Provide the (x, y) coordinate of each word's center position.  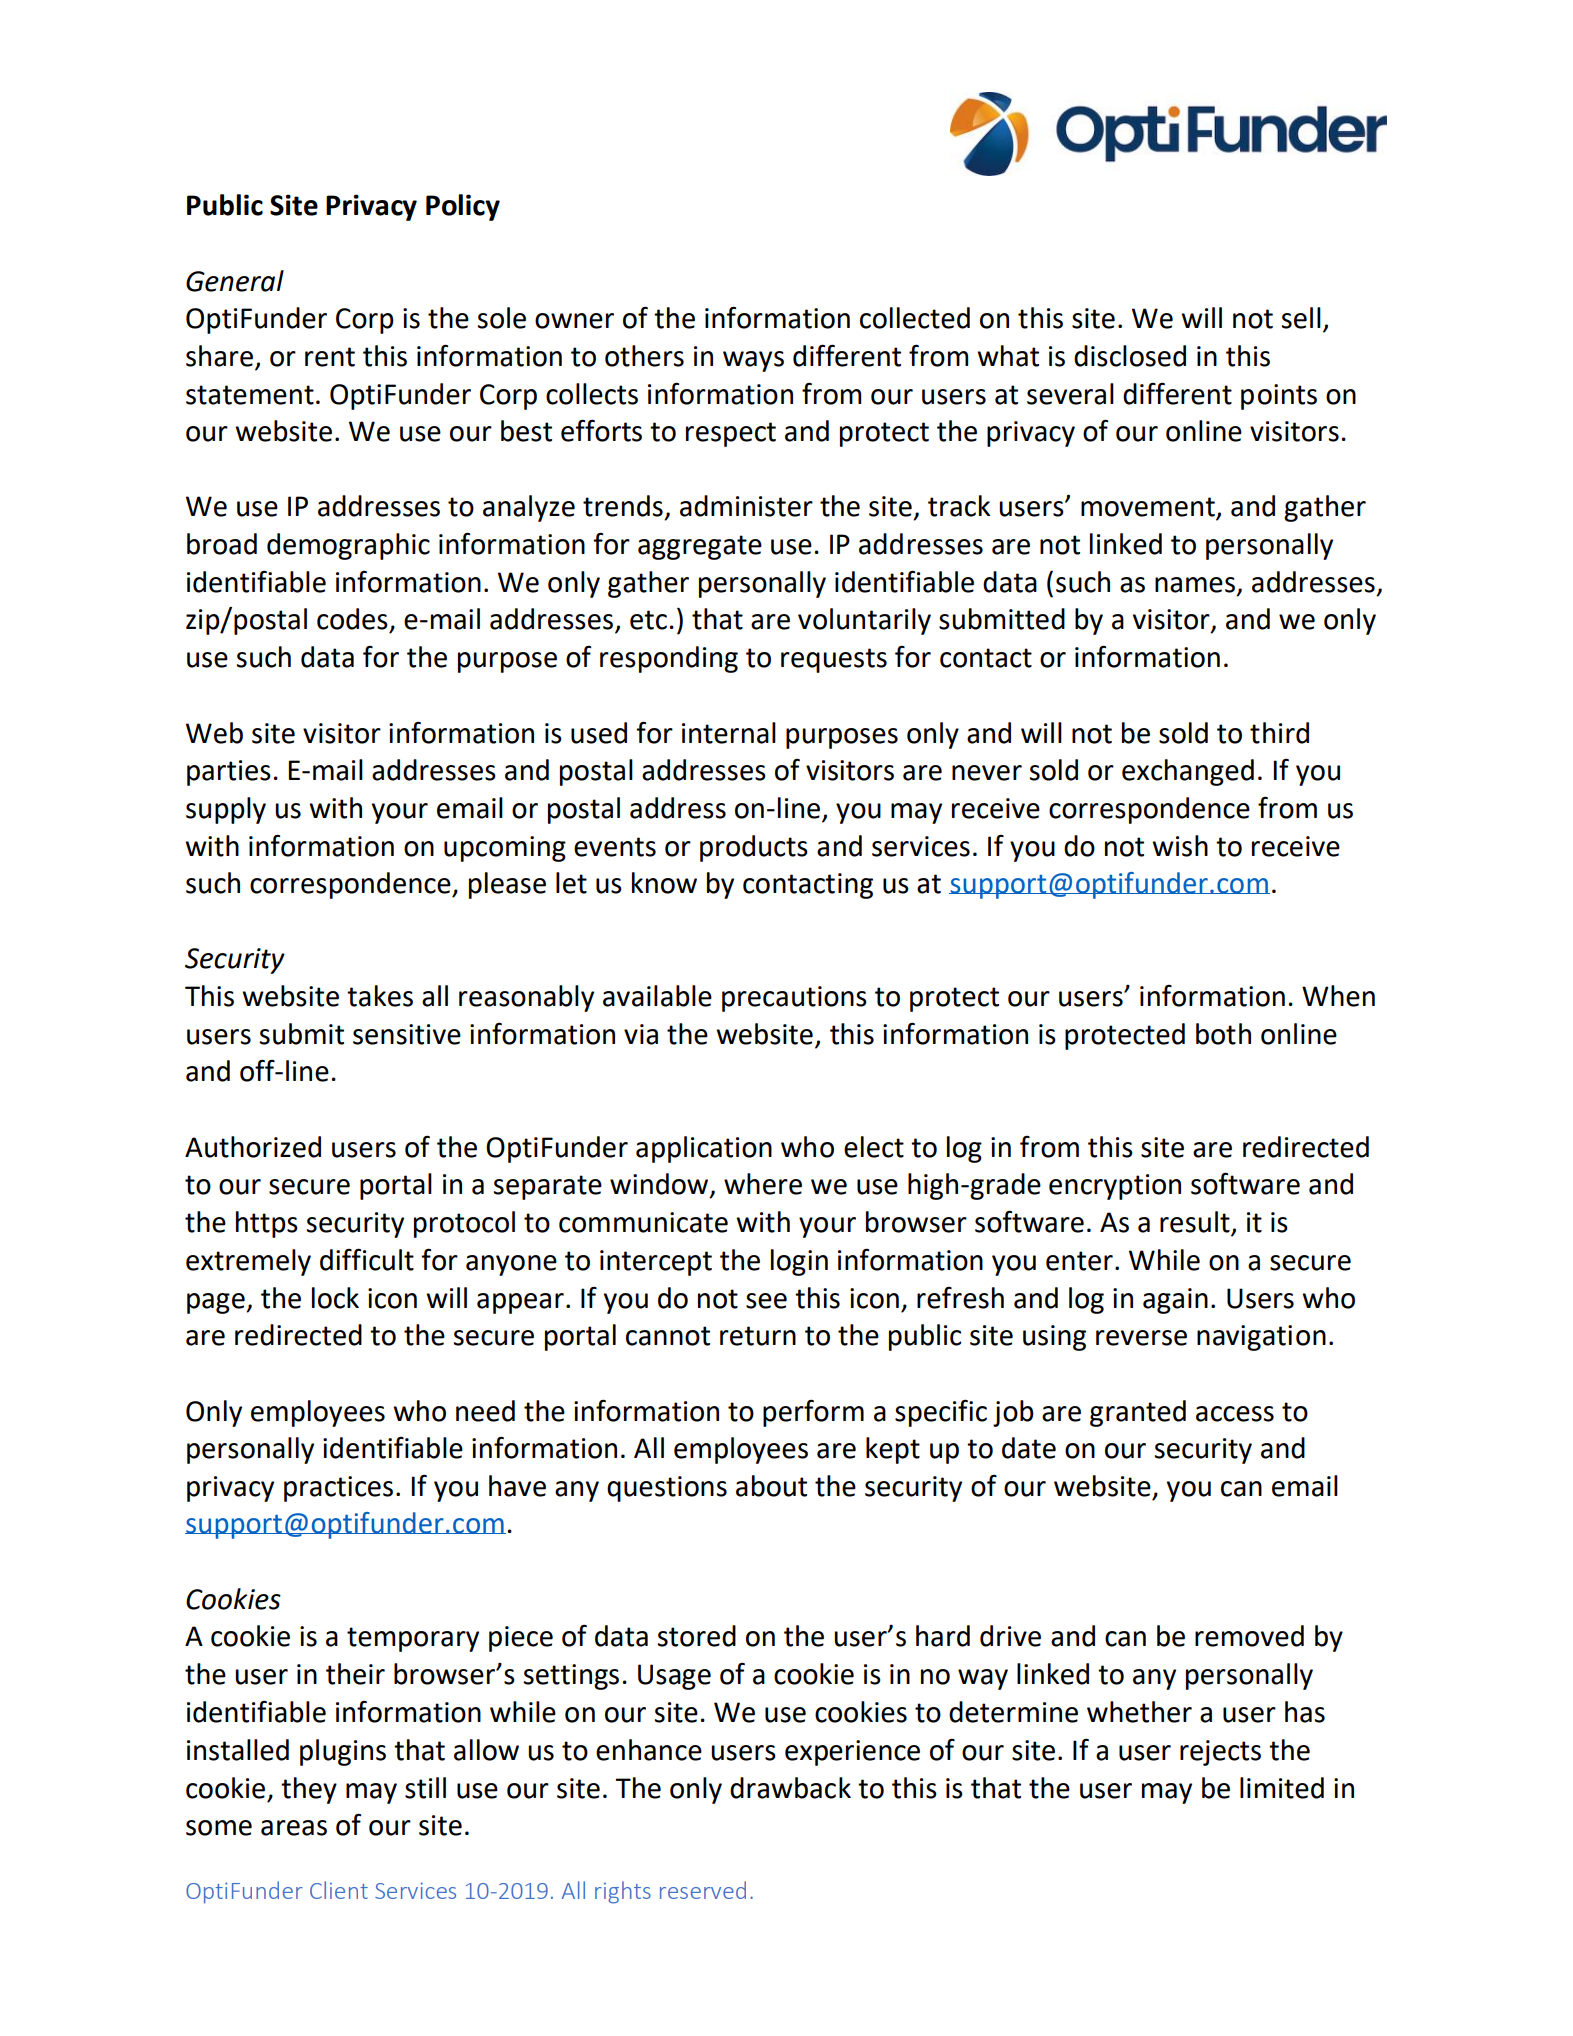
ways (753, 361)
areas (294, 1828)
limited (1282, 1788)
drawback (790, 1788)
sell (1301, 318)
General (235, 281)
